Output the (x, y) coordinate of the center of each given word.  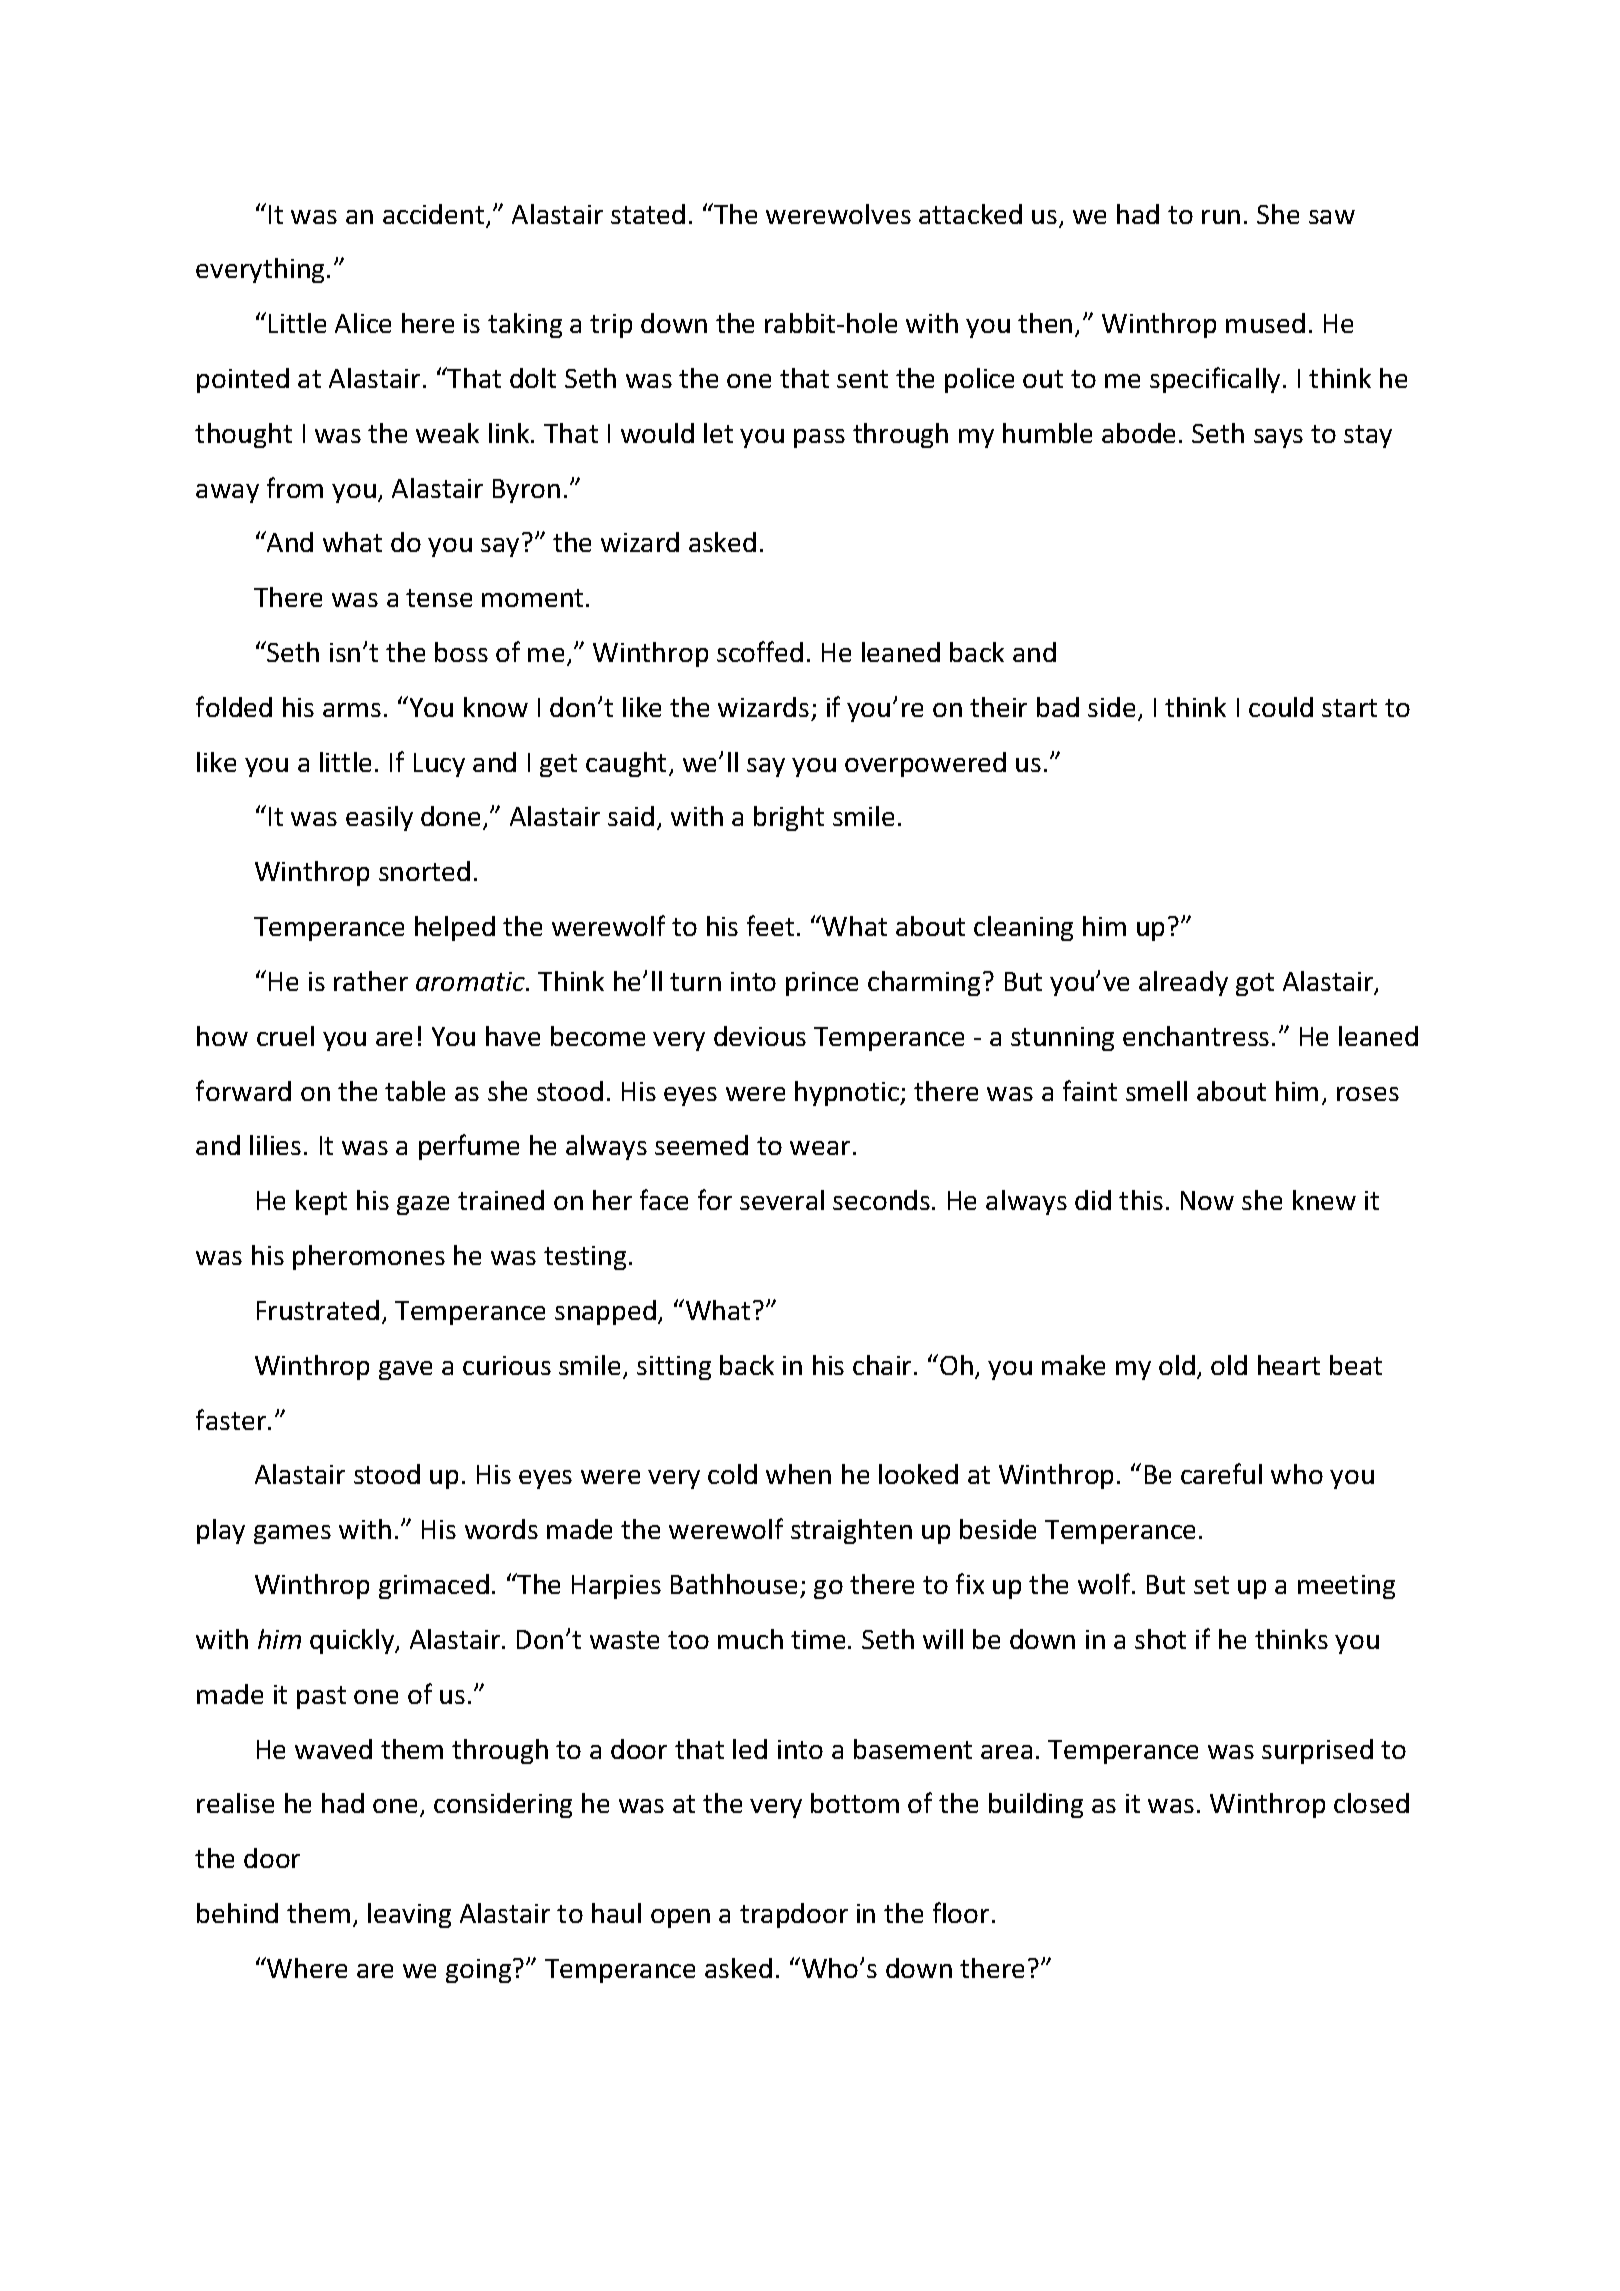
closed (1371, 1803)
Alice (363, 323)
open (680, 1918)
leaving (409, 1915)
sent (862, 379)
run (1221, 217)
